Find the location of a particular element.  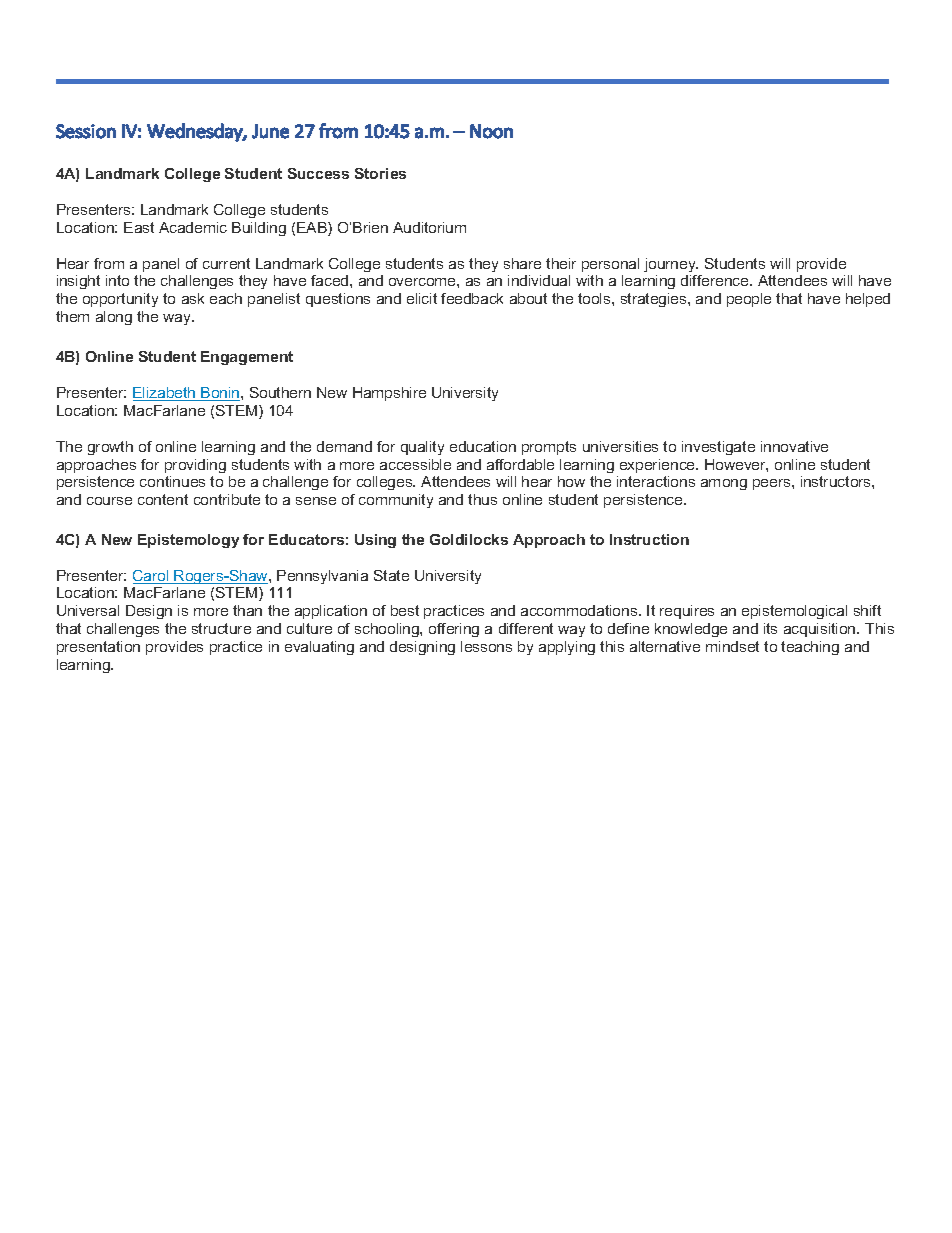

offering is located at coordinates (454, 630).
